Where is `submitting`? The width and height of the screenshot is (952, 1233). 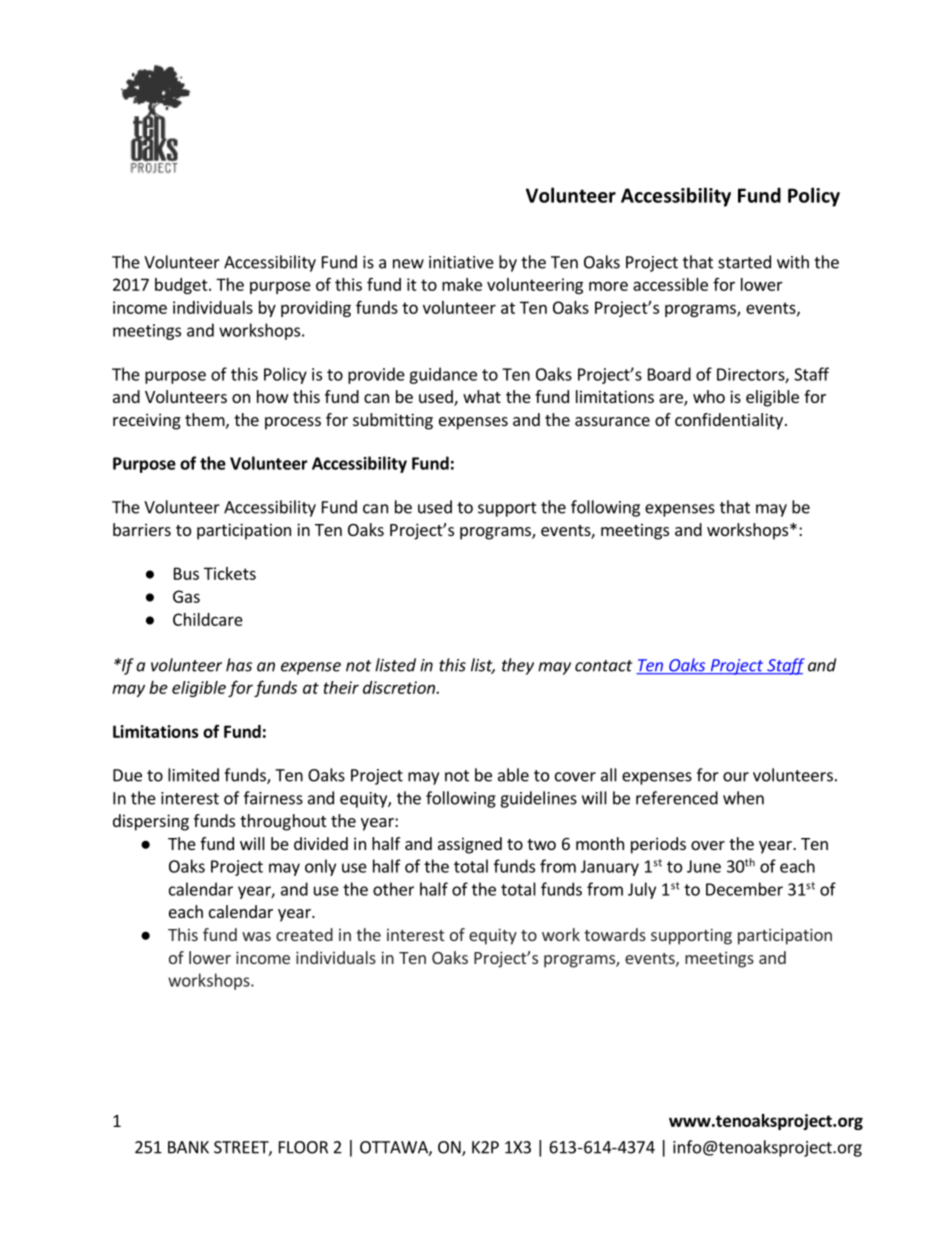 submitting is located at coordinates (393, 421).
